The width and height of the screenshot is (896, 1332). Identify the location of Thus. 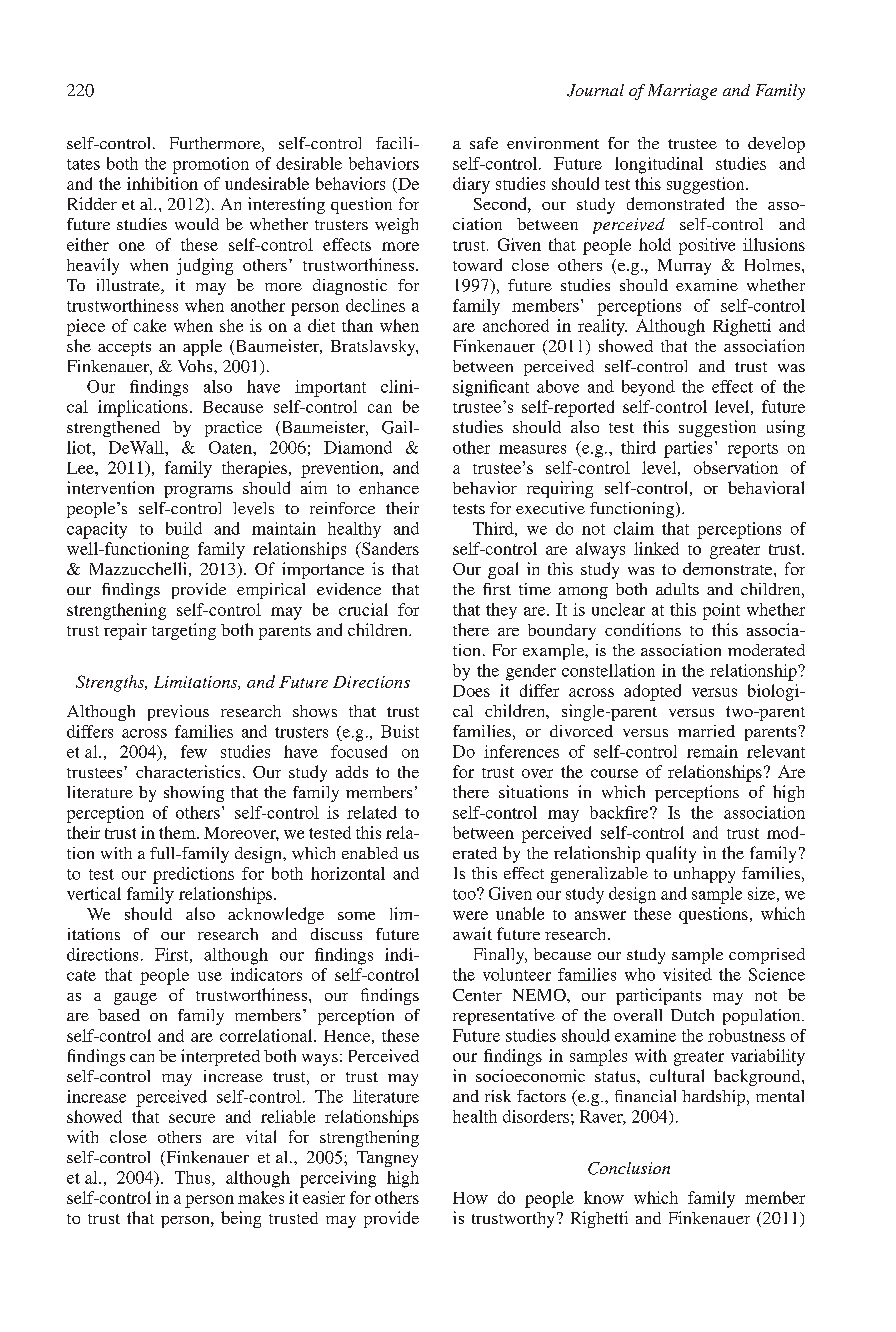
(194, 1178).
